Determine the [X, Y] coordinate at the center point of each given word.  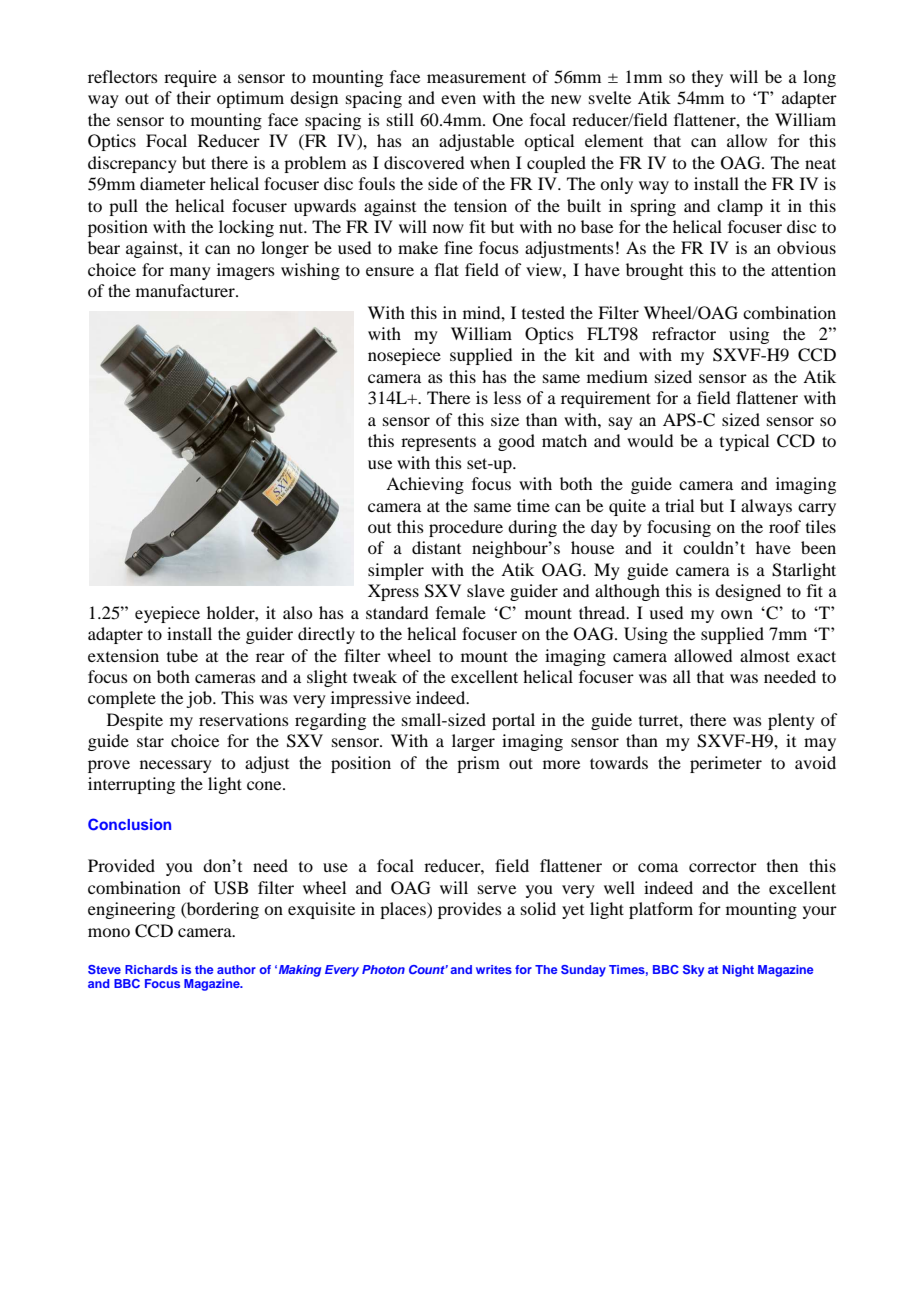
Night [738, 971]
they [707, 78]
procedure [466, 528]
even [458, 99]
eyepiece [167, 614]
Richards [151, 969]
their [194, 97]
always [766, 507]
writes [494, 969]
